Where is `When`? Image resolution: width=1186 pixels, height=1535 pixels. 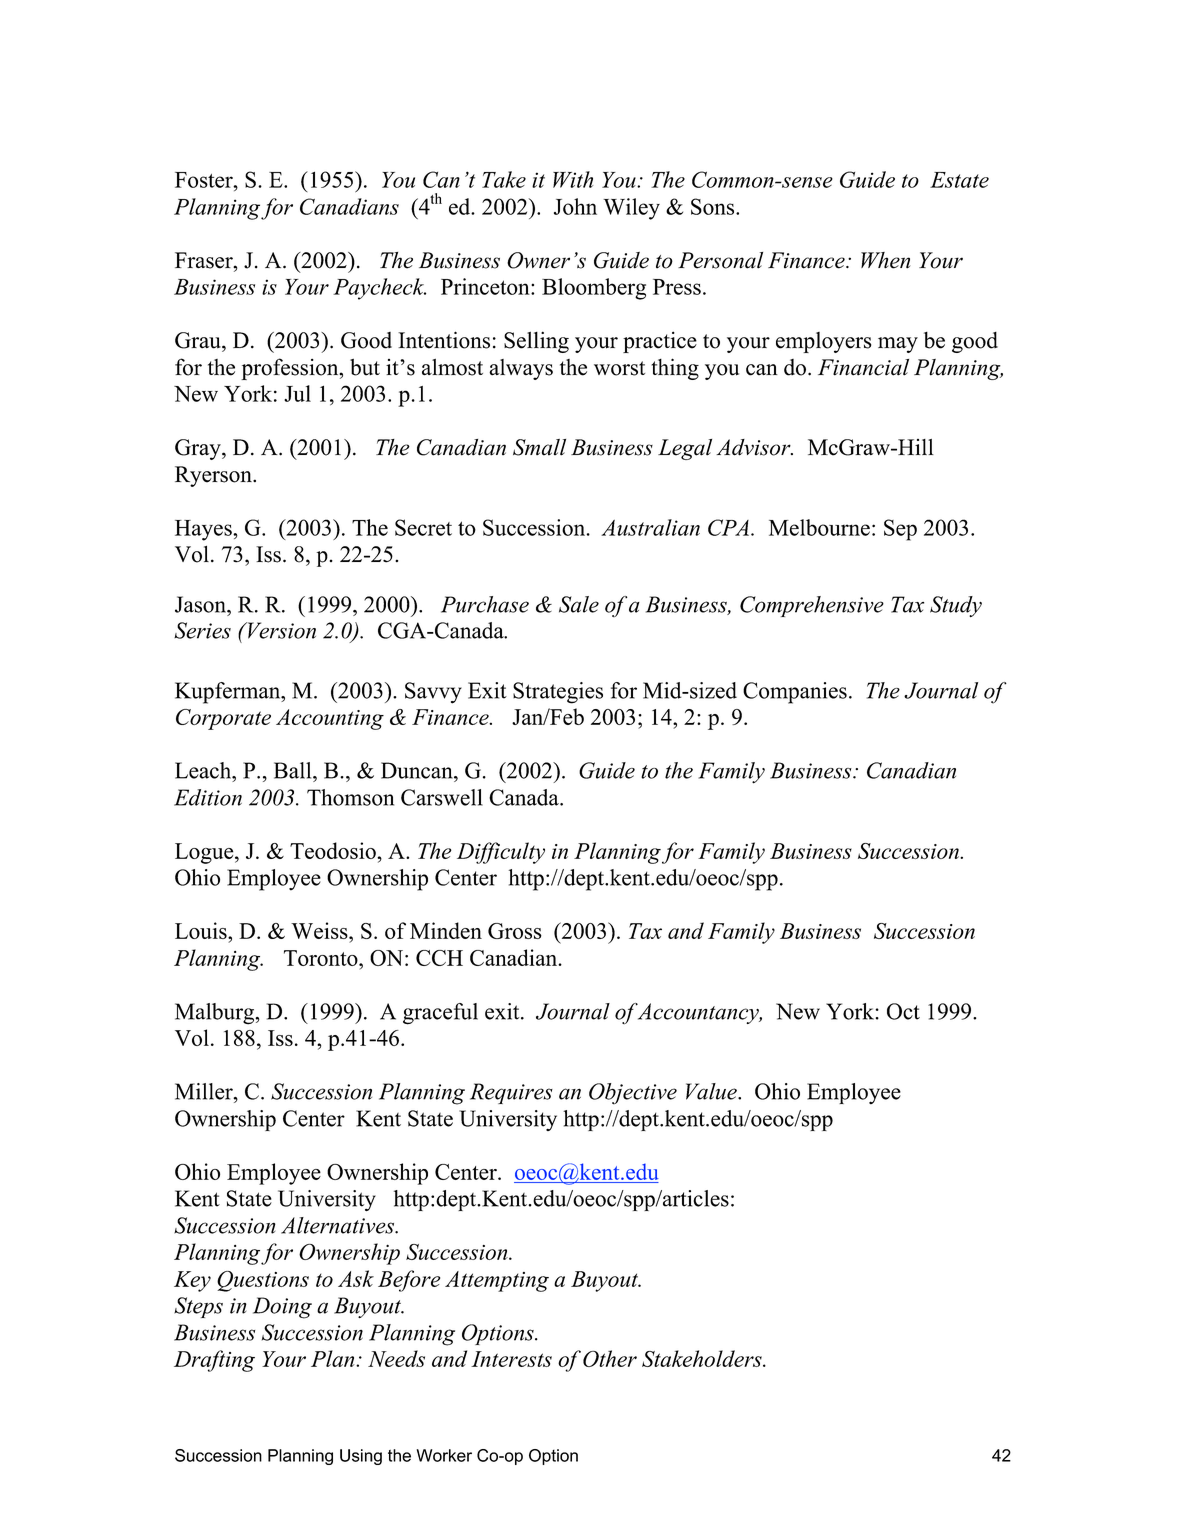
When is located at coordinates (886, 260).
